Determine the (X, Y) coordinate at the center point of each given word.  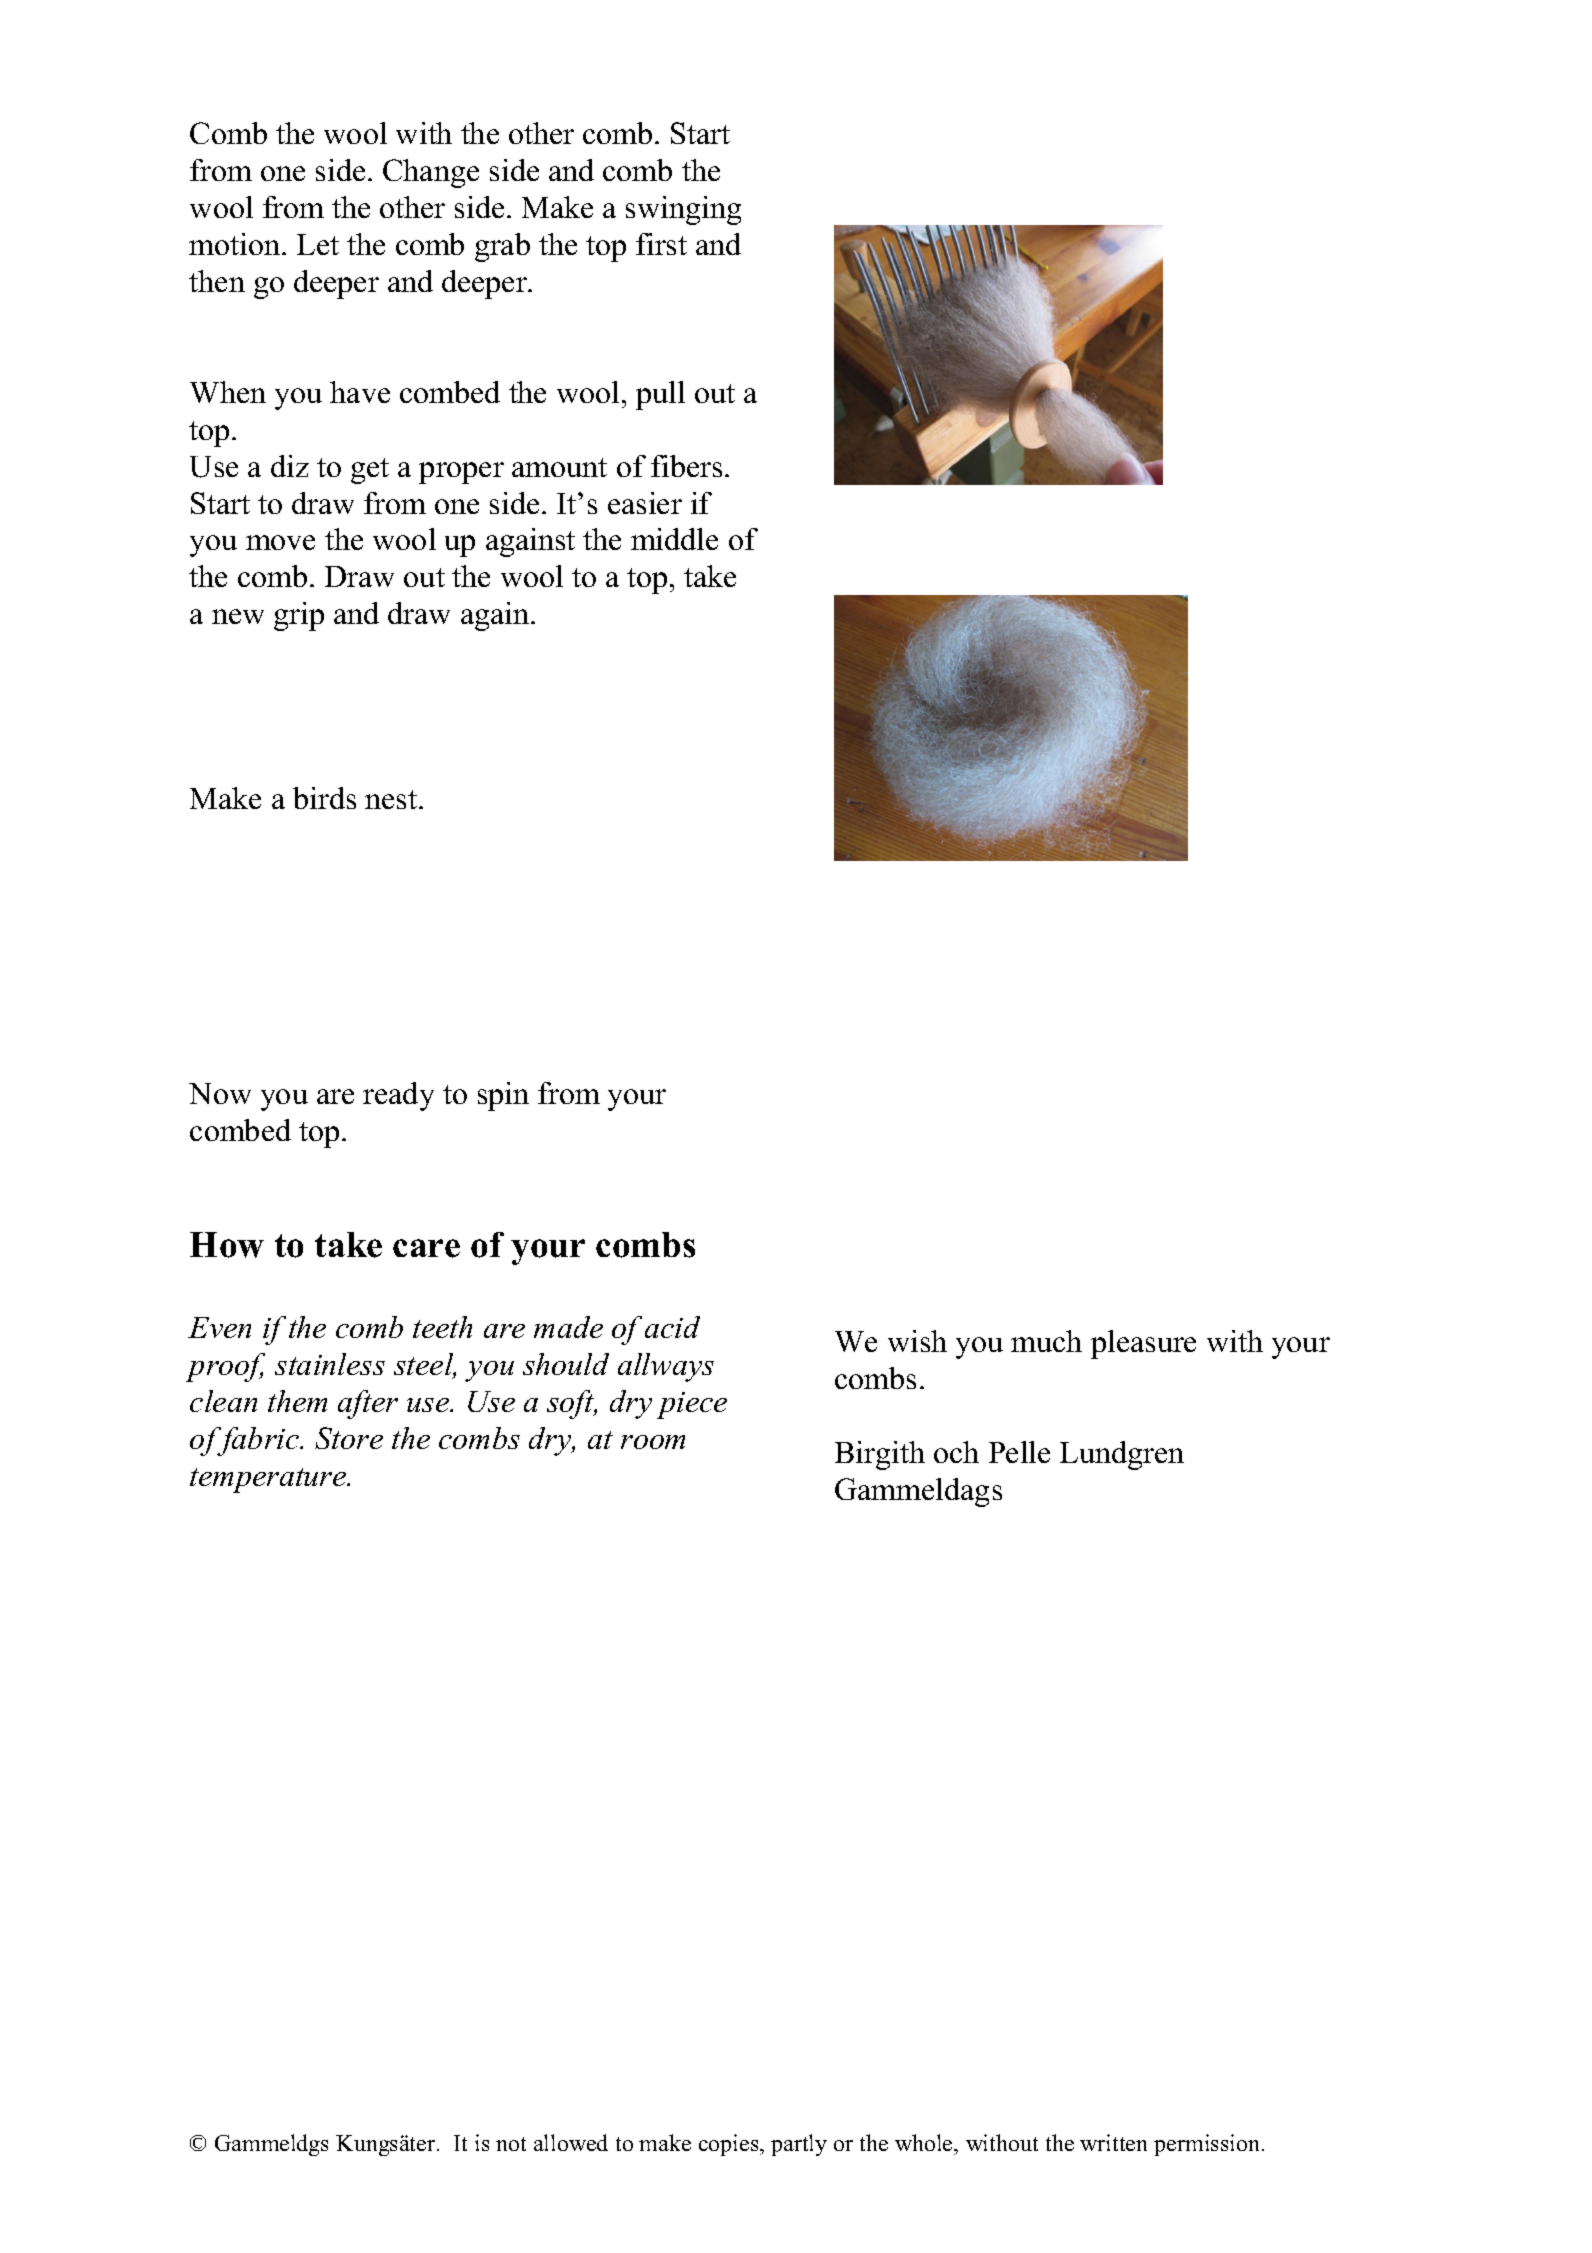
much (1046, 1341)
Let (318, 244)
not (511, 2144)
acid (672, 1327)
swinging (683, 210)
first (661, 244)
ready (398, 1096)
